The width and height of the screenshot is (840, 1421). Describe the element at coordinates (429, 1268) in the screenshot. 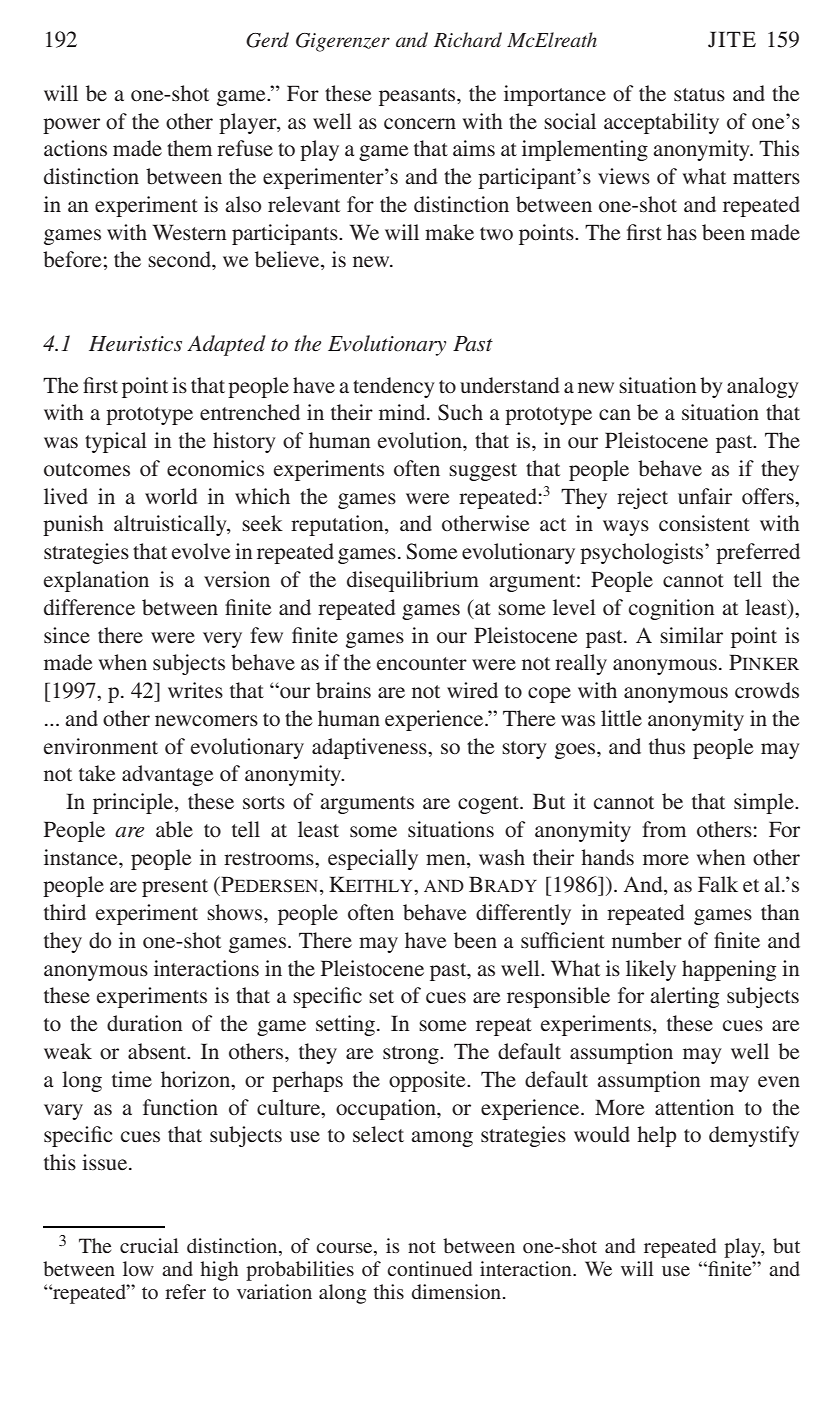

I see `continued` at that location.
